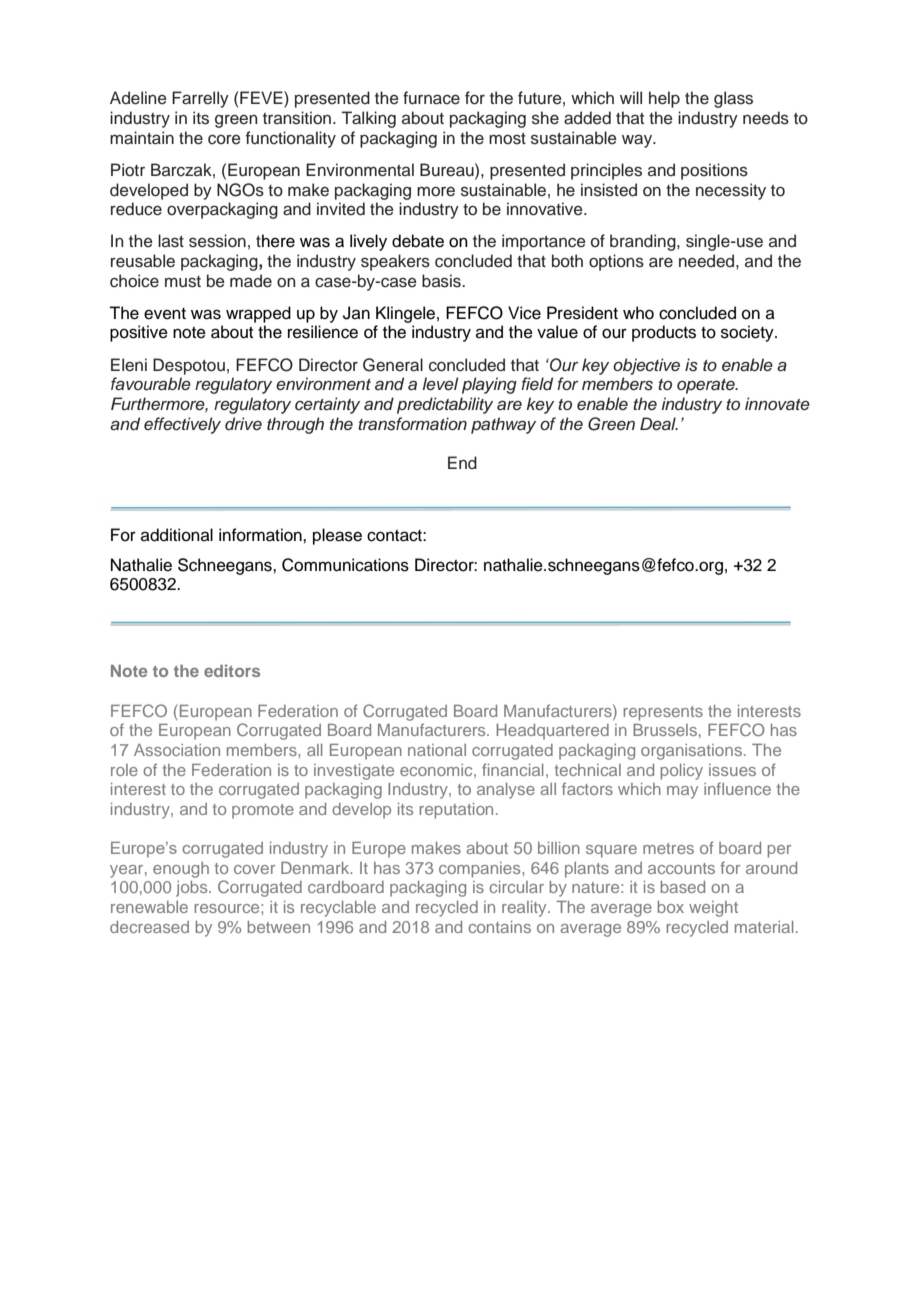 Image resolution: width=924 pixels, height=1309 pixels. I want to click on represents, so click(663, 713).
